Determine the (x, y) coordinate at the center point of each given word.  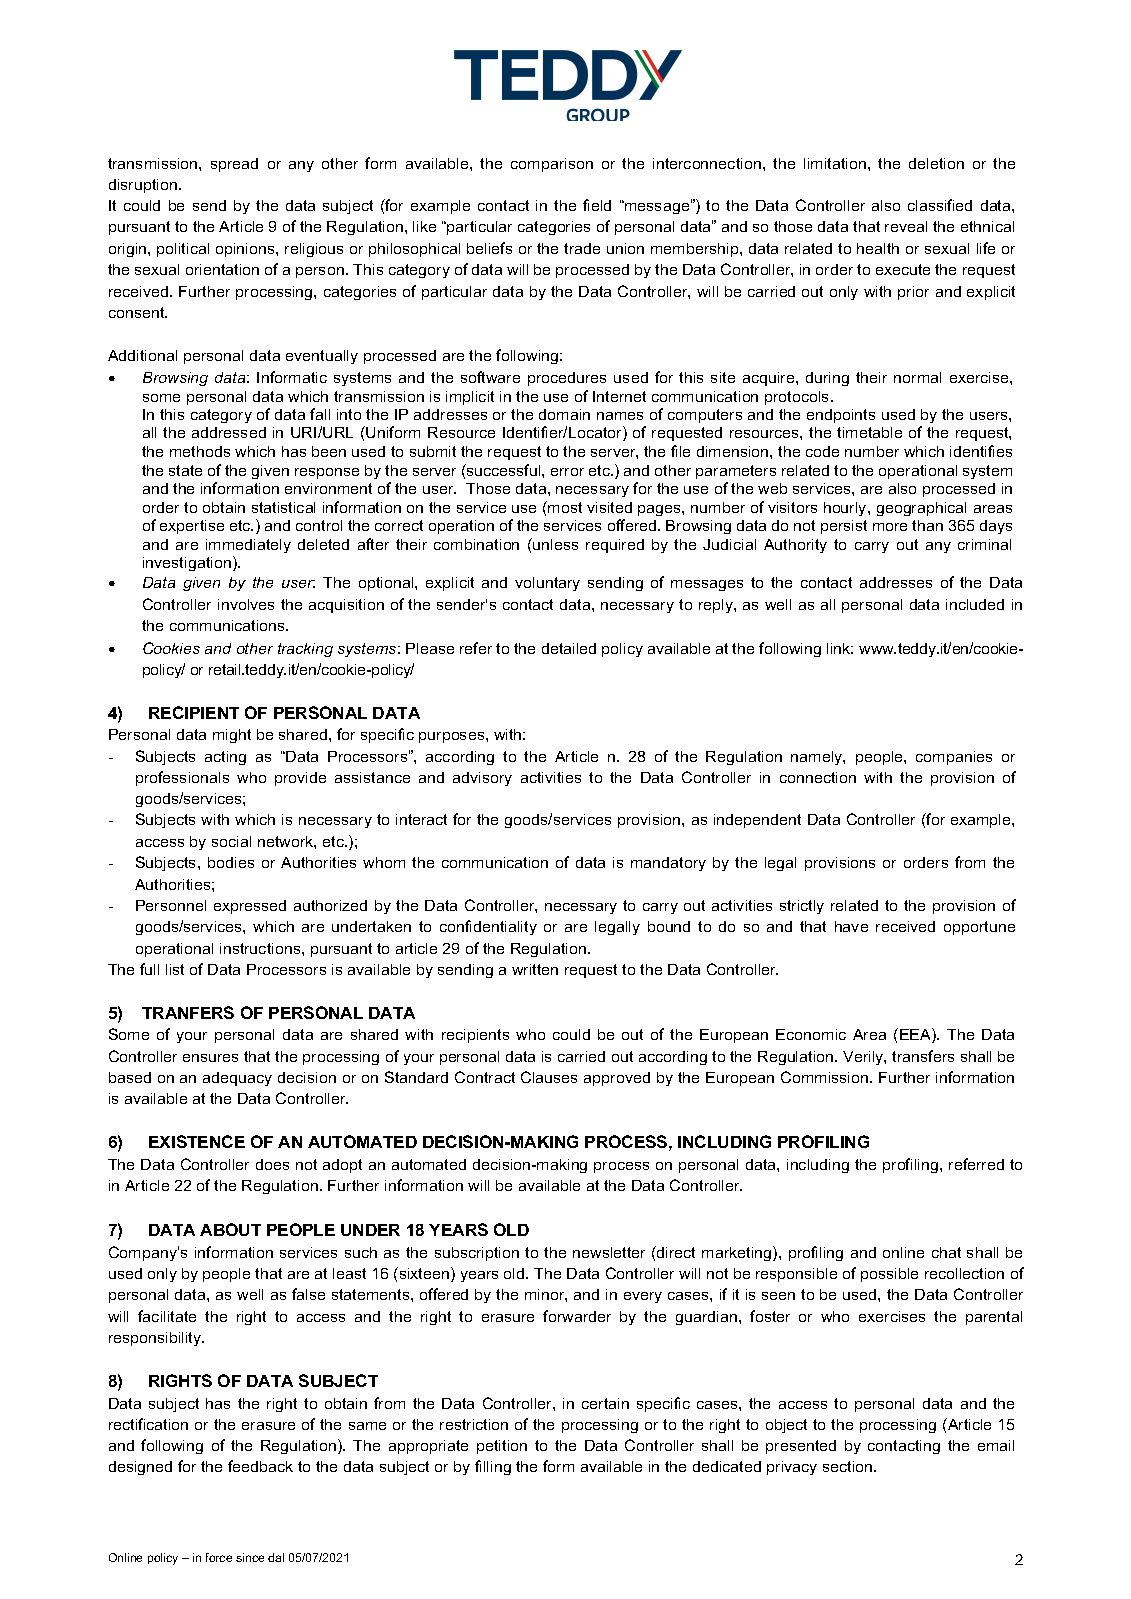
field (597, 205)
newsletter (609, 1252)
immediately (248, 546)
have (851, 926)
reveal (906, 226)
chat (946, 1252)
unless (554, 544)
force (219, 1557)
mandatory (668, 864)
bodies (231, 862)
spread (234, 165)
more (890, 527)
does (272, 1164)
